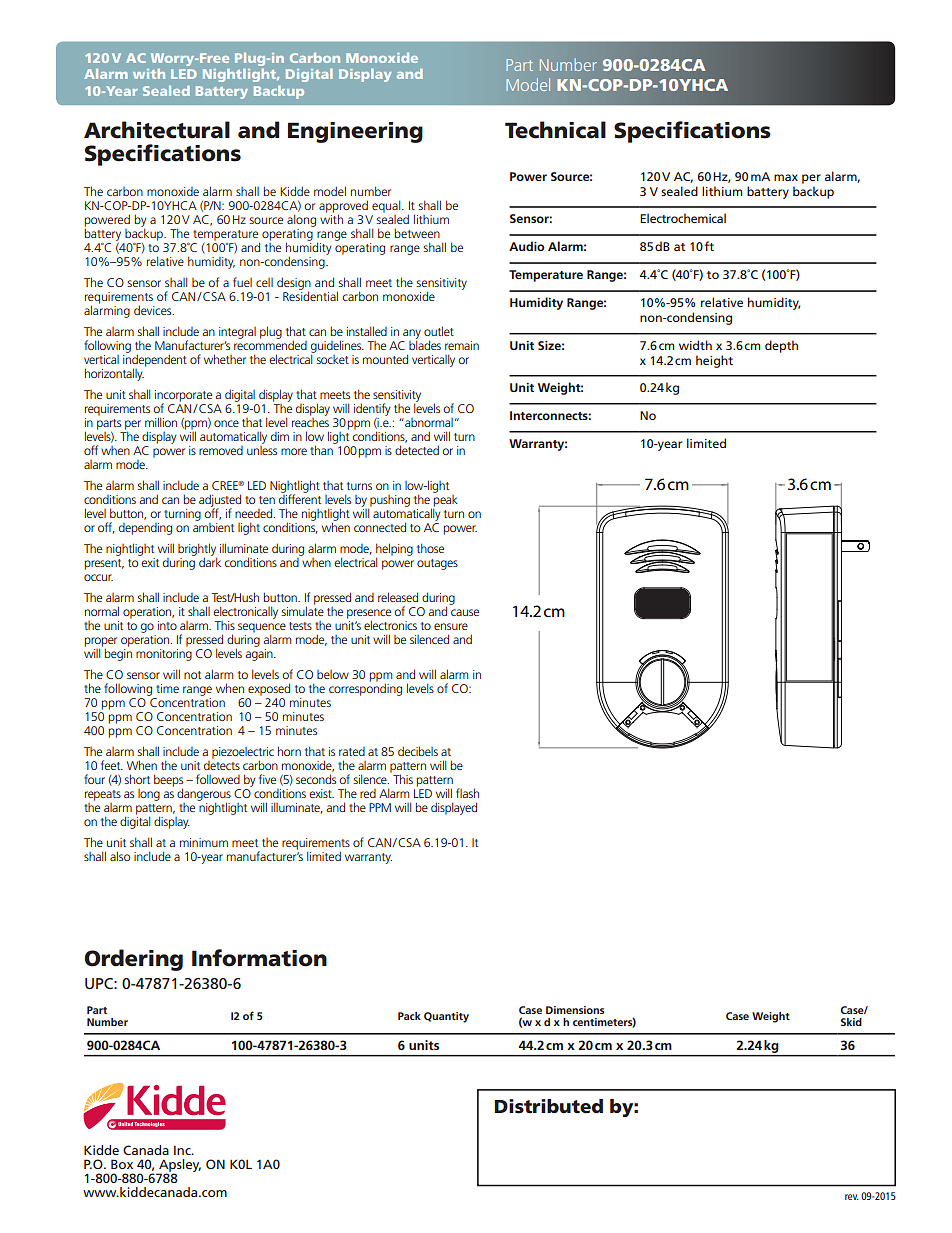 This screenshot has height=1233, width=952. Describe the element at coordinates (168, 781) in the screenshot. I see `beeps` at that location.
